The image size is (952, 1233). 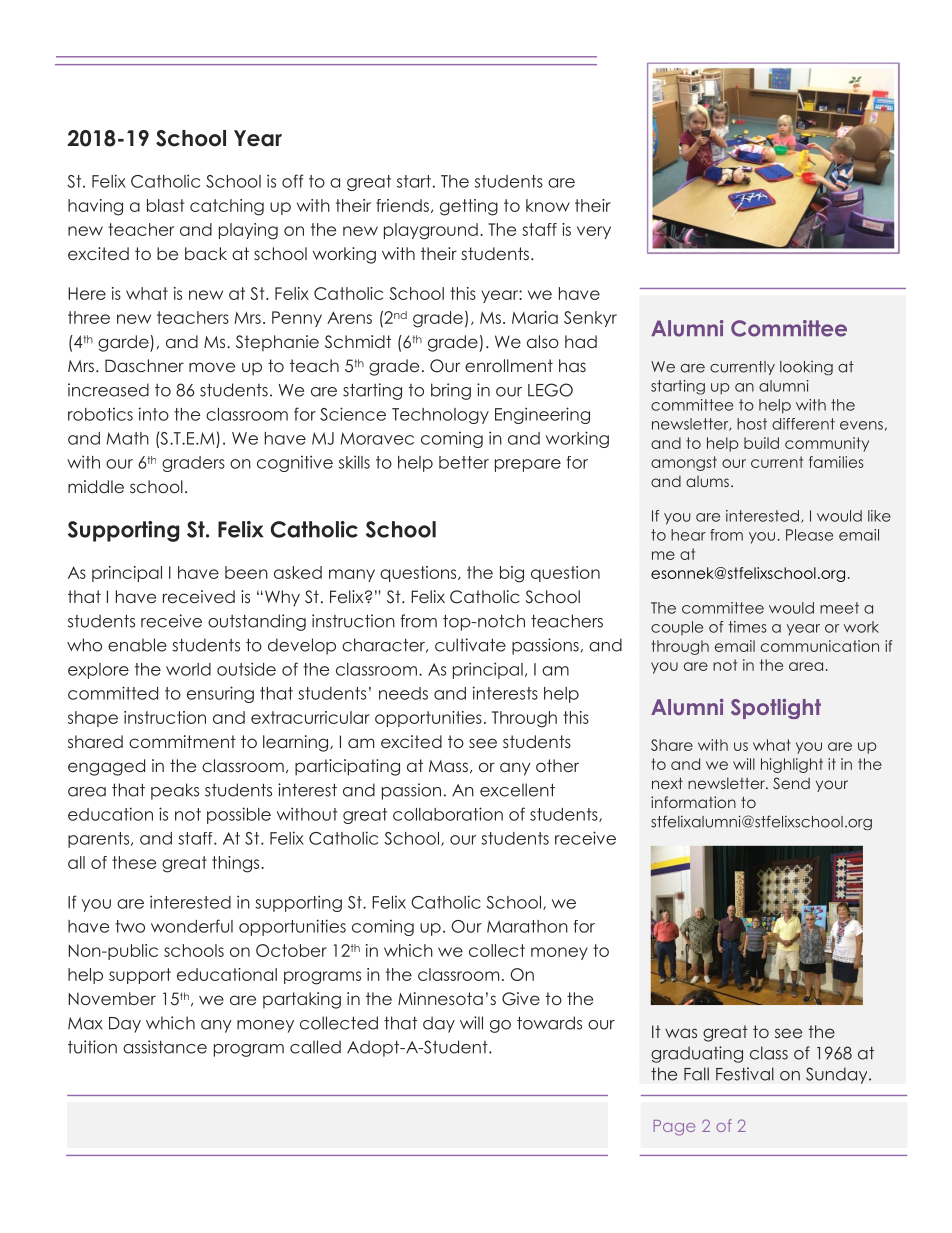 What do you see at coordinates (745, 1074) in the page?
I see `Festival` at bounding box center [745, 1074].
